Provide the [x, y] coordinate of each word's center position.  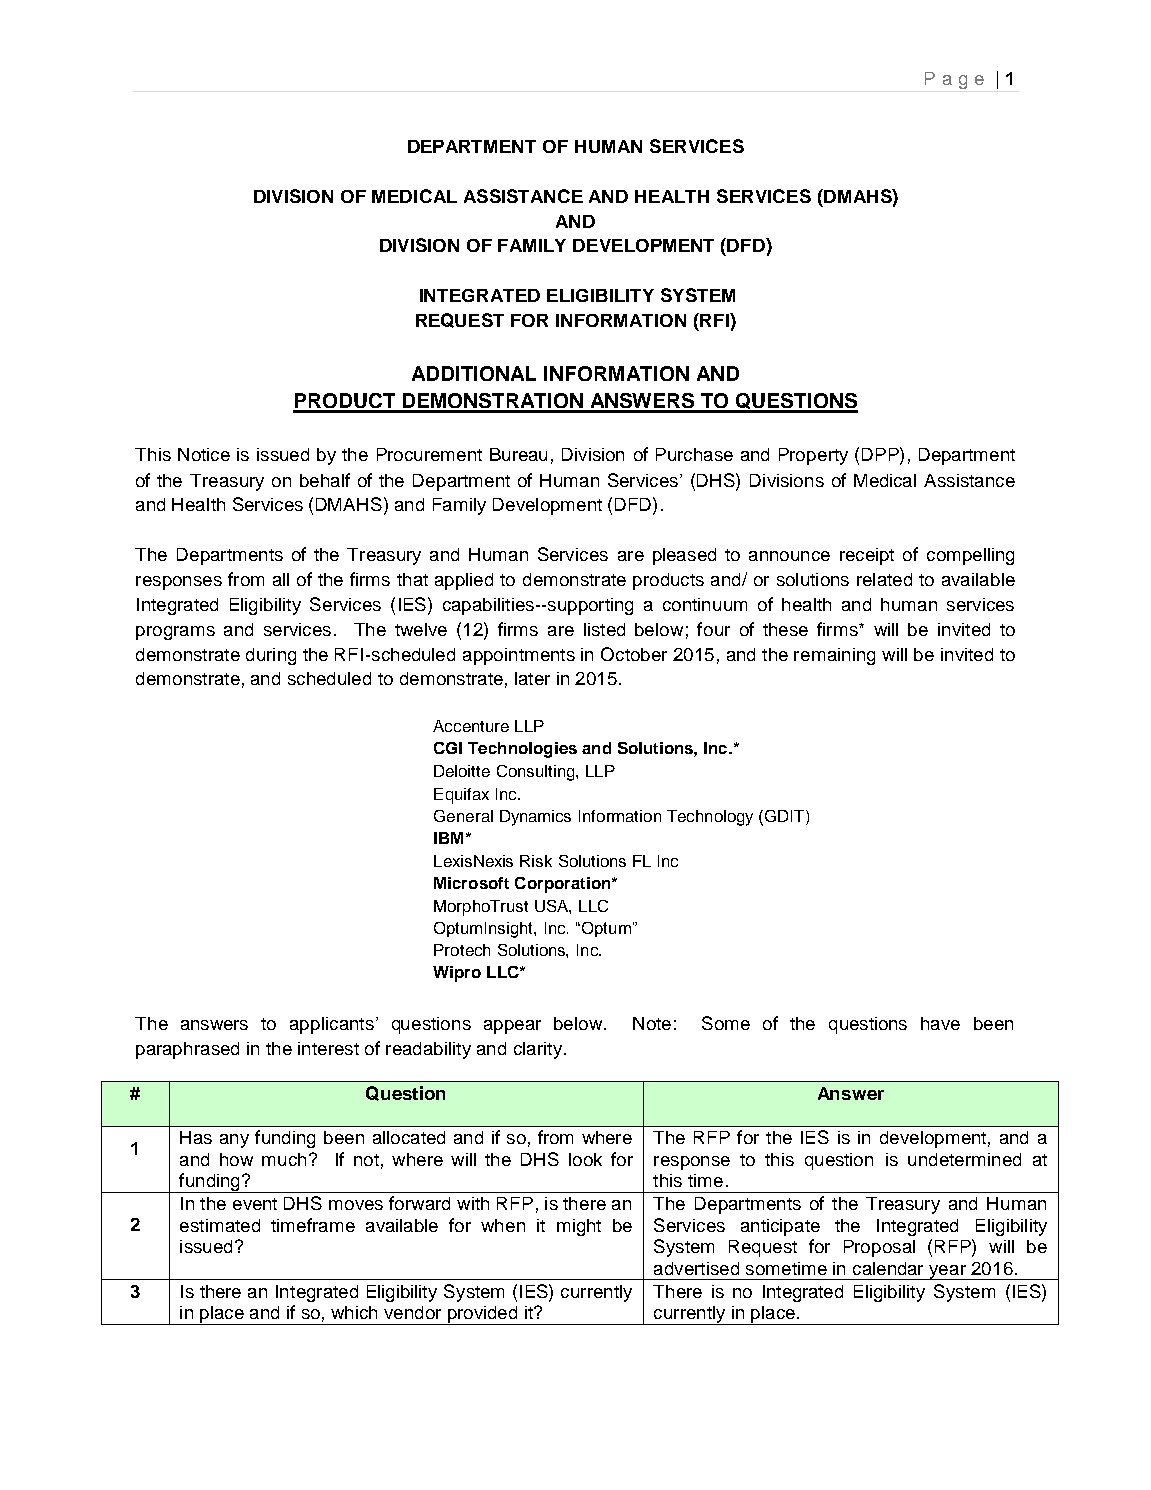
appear [512, 1027]
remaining [834, 656]
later [532, 678]
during [271, 656]
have [940, 1023]
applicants [332, 1025]
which [354, 1312]
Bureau [518, 454]
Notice [204, 454]
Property [813, 456]
